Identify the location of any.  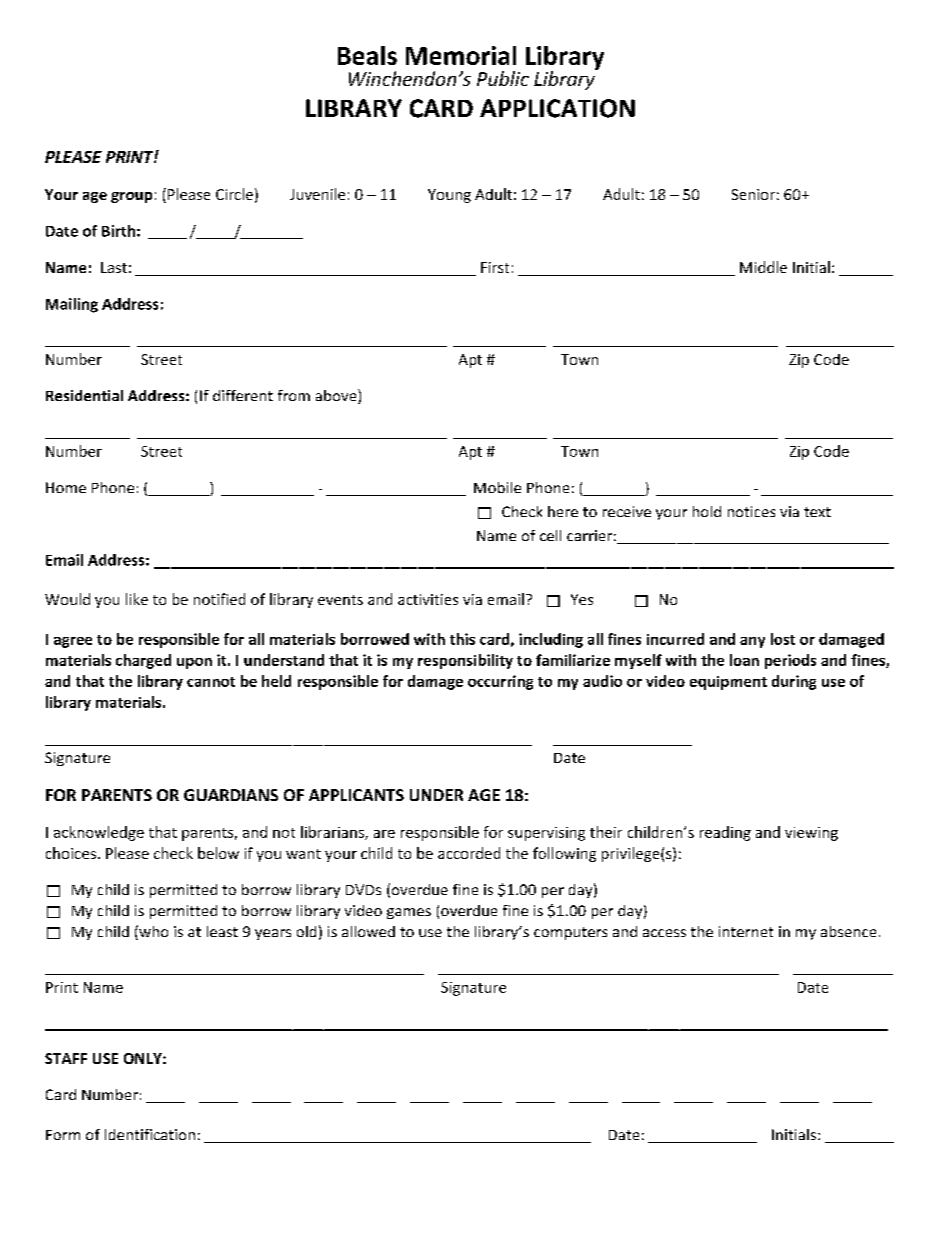
(752, 642).
